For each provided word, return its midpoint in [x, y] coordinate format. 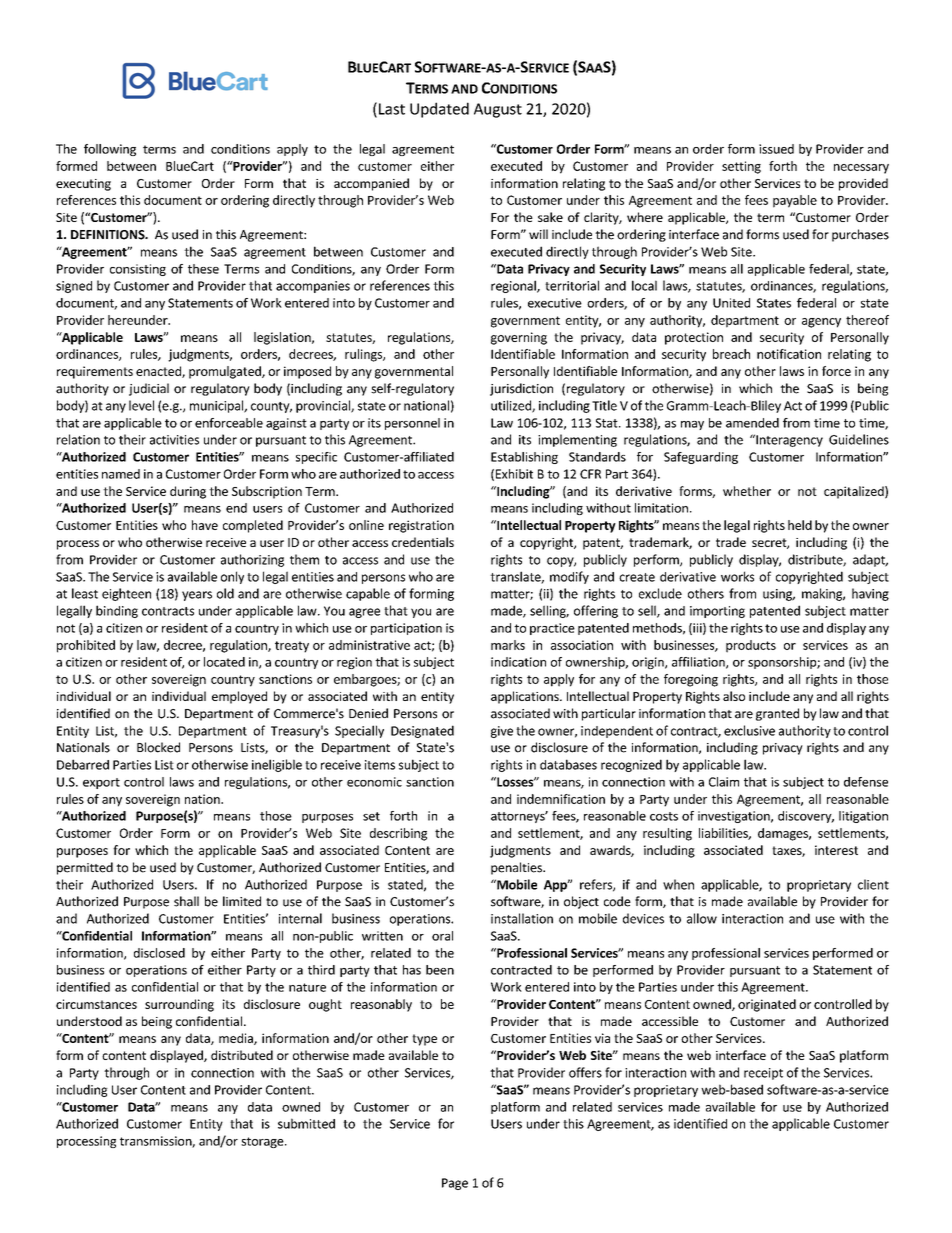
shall [186, 901]
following [110, 150]
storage [263, 1142]
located [224, 662]
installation [522, 918]
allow [702, 918]
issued [776, 149]
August [498, 110]
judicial [149, 389]
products [751, 646]
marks [508, 645]
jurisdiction [521, 389]
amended [752, 423]
